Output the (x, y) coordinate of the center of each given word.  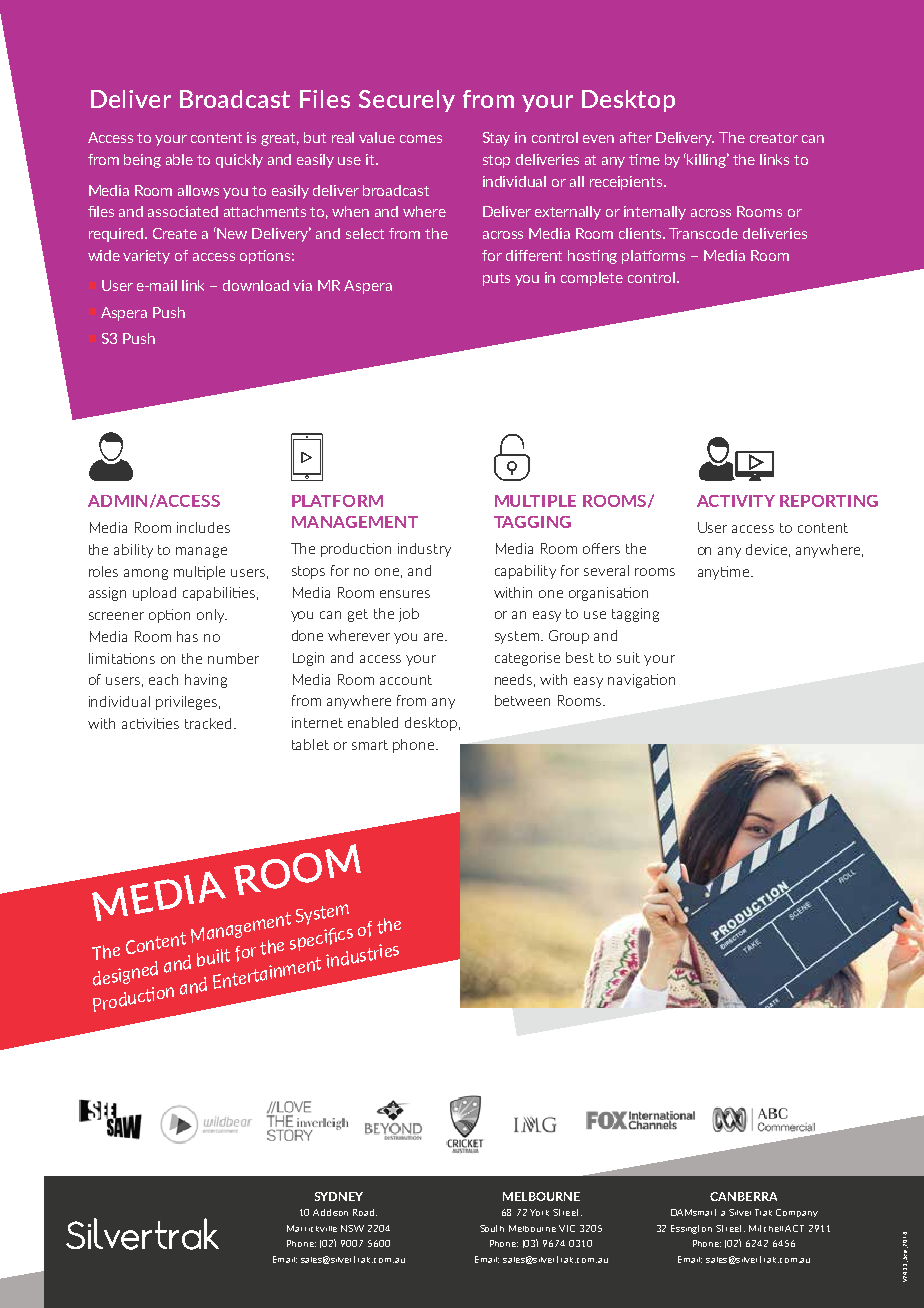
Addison (330, 1212)
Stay (496, 139)
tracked (210, 723)
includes (203, 527)
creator (774, 138)
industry (424, 550)
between (522, 700)
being (142, 161)
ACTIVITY (736, 501)
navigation (641, 681)
